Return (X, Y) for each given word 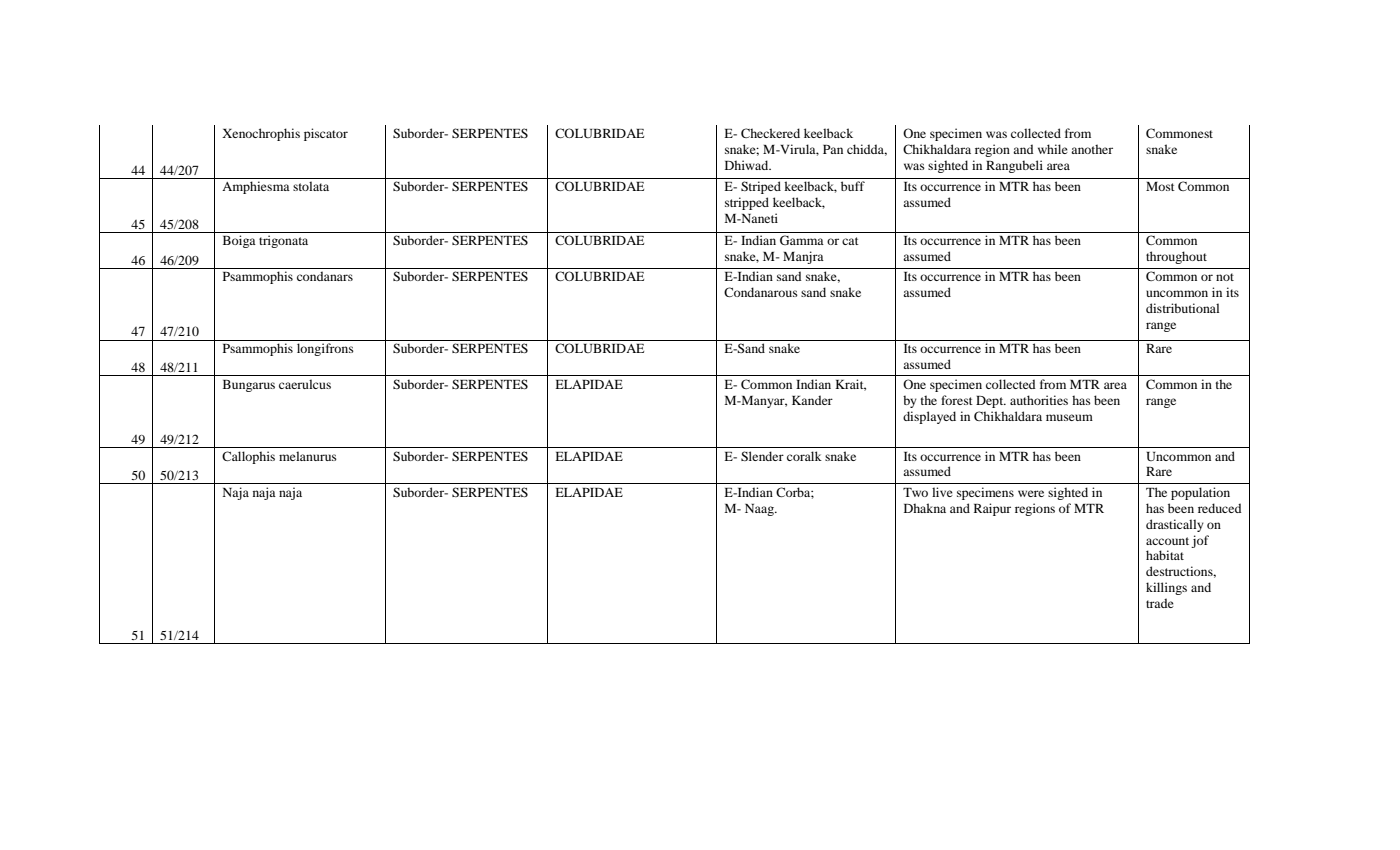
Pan (833, 149)
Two (915, 492)
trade (1160, 603)
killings (1166, 588)
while (1053, 149)
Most (1160, 186)
